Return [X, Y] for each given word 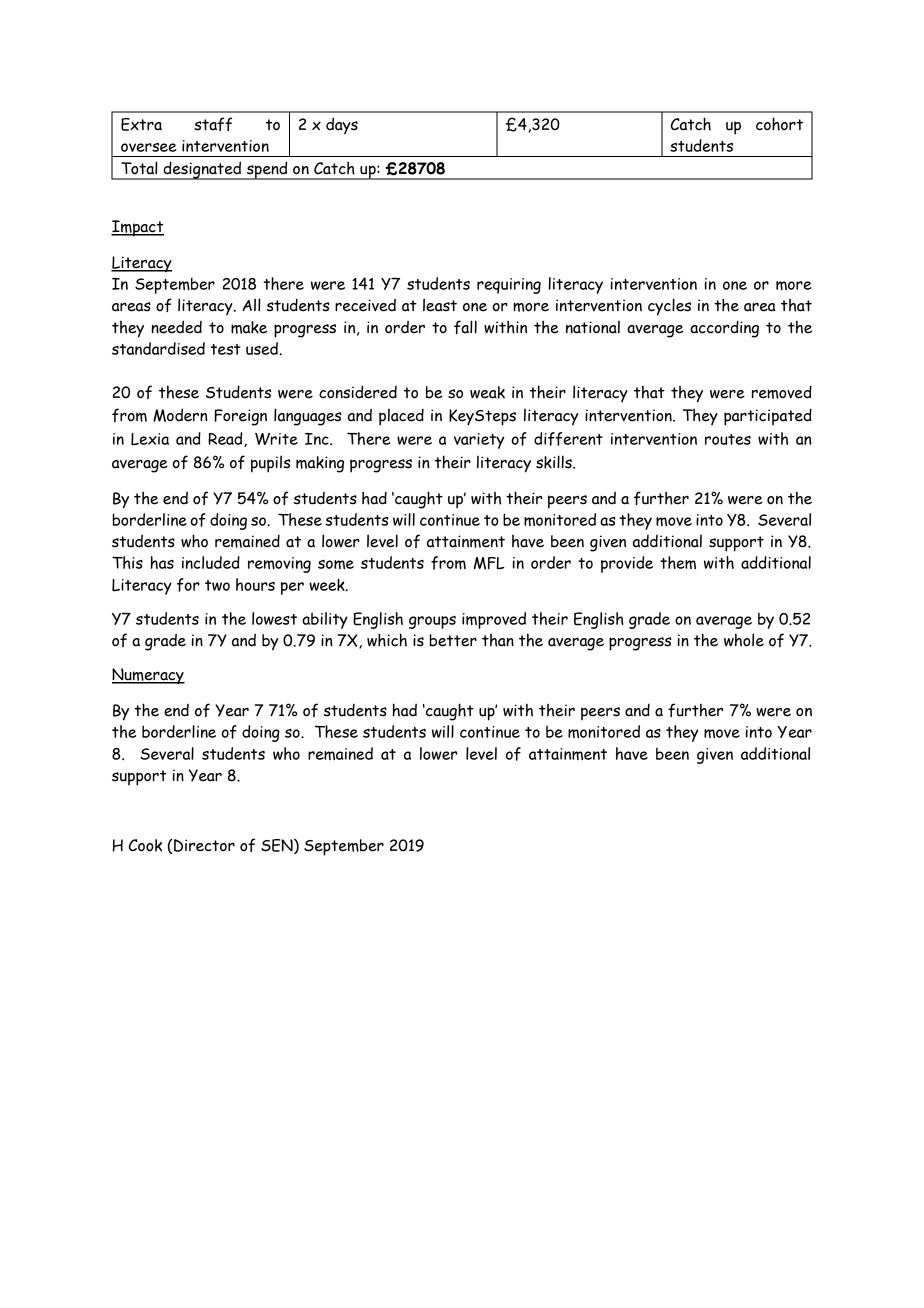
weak [487, 392]
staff [213, 124]
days [342, 125]
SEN [278, 846]
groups [432, 622]
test [225, 349]
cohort [779, 124]
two [217, 585]
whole [744, 640]
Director [204, 845]
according [724, 329]
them [678, 562]
